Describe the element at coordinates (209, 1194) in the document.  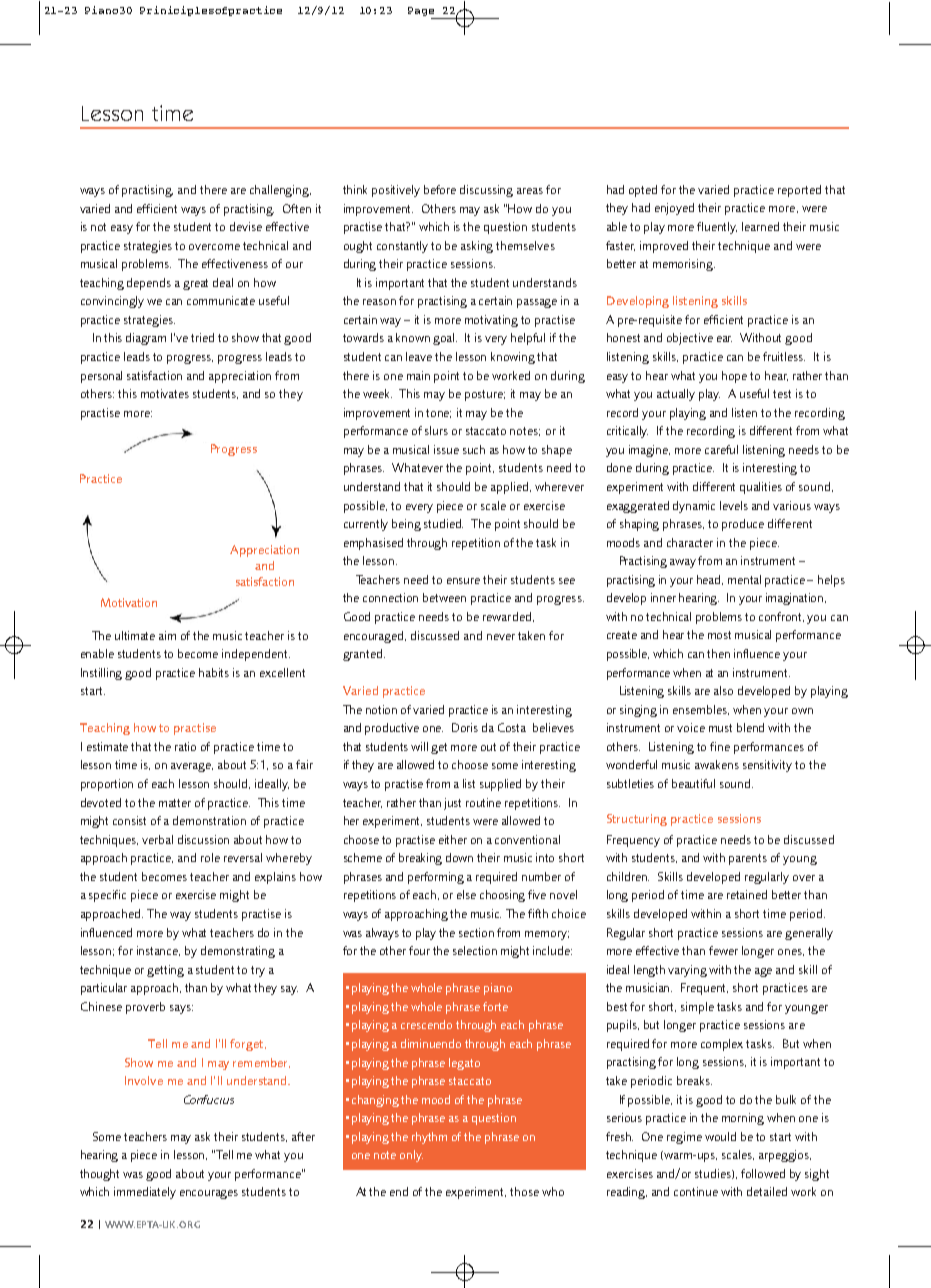
I see `encourages` at that location.
